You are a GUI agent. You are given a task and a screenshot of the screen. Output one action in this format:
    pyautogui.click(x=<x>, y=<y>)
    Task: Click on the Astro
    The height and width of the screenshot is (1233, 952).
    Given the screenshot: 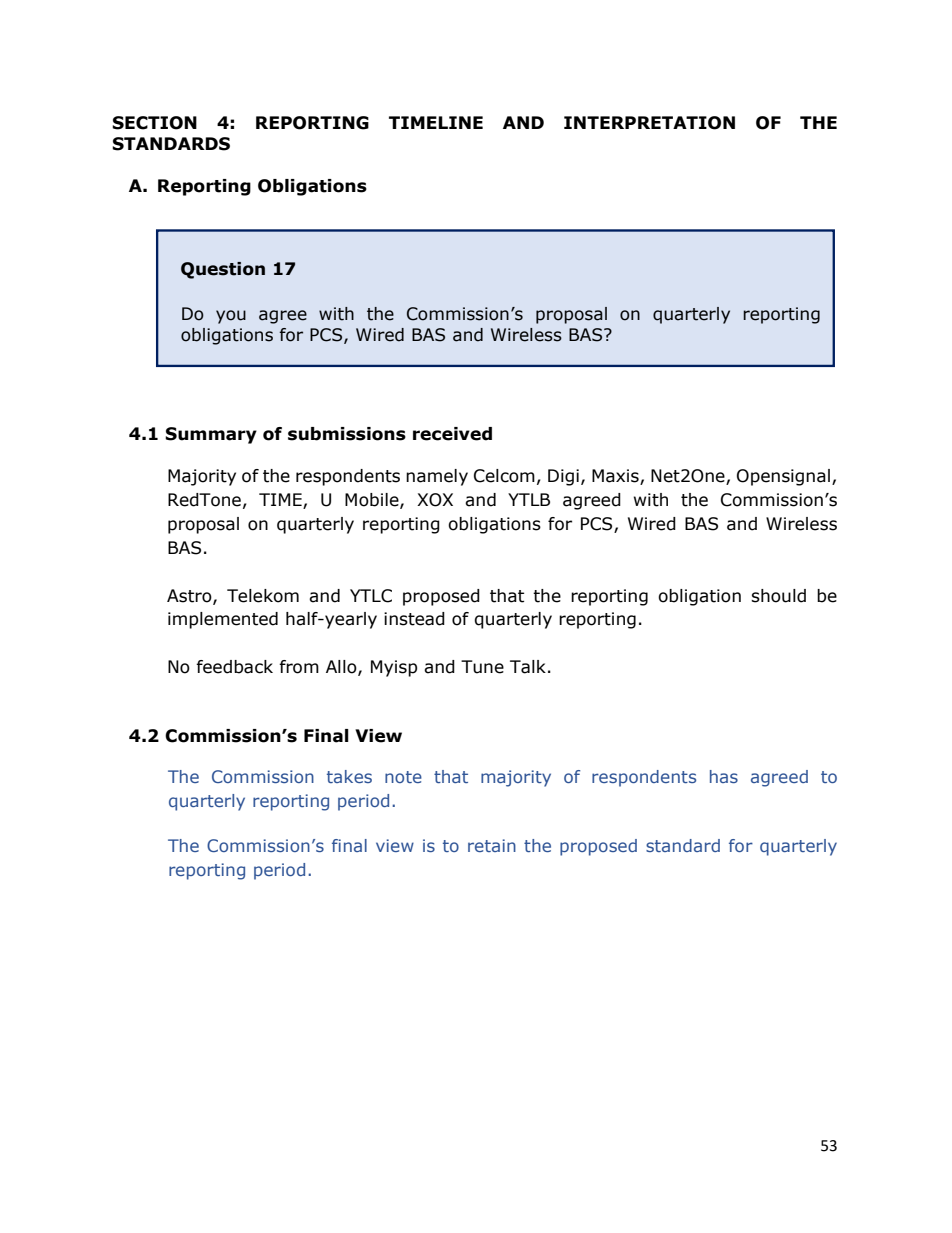 What is the action you would take?
    pyautogui.click(x=190, y=596)
